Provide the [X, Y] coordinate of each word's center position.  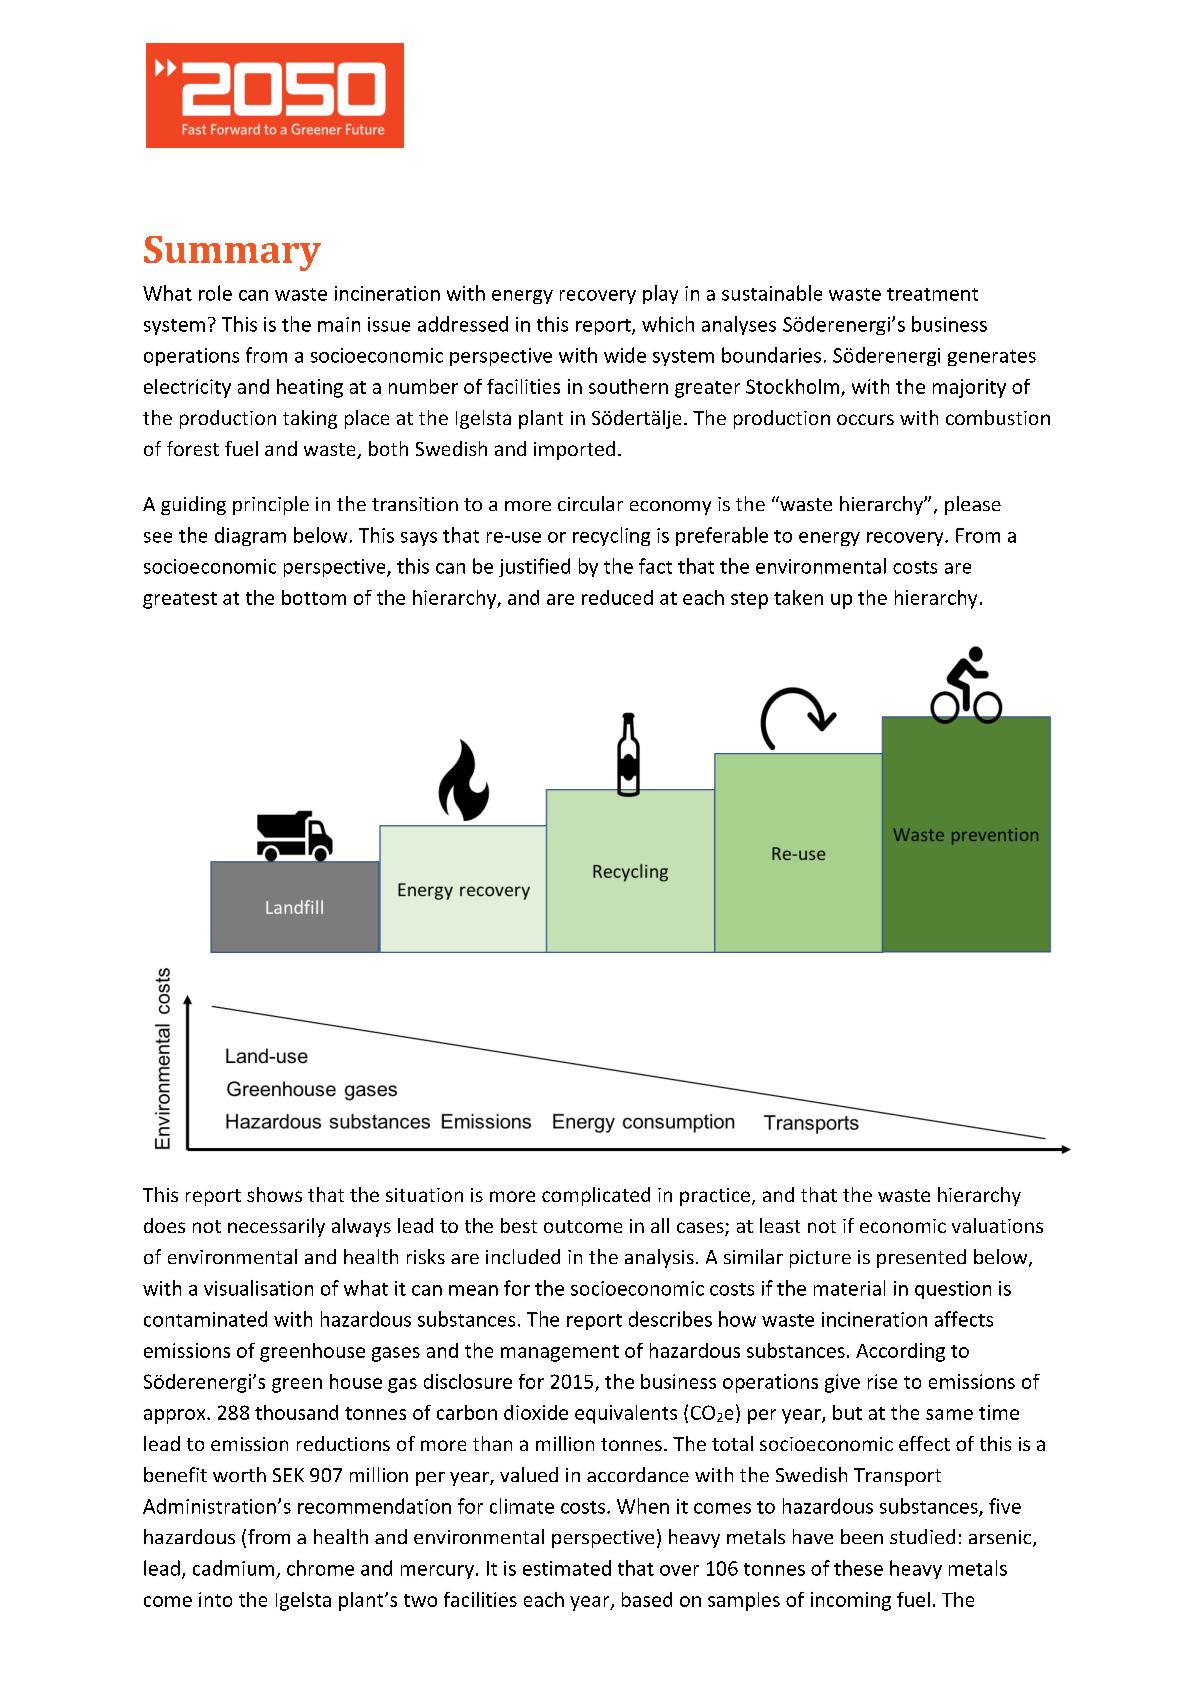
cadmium [233, 1568]
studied [922, 1536]
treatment [932, 294]
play [660, 294]
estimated [567, 1568]
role [215, 293]
